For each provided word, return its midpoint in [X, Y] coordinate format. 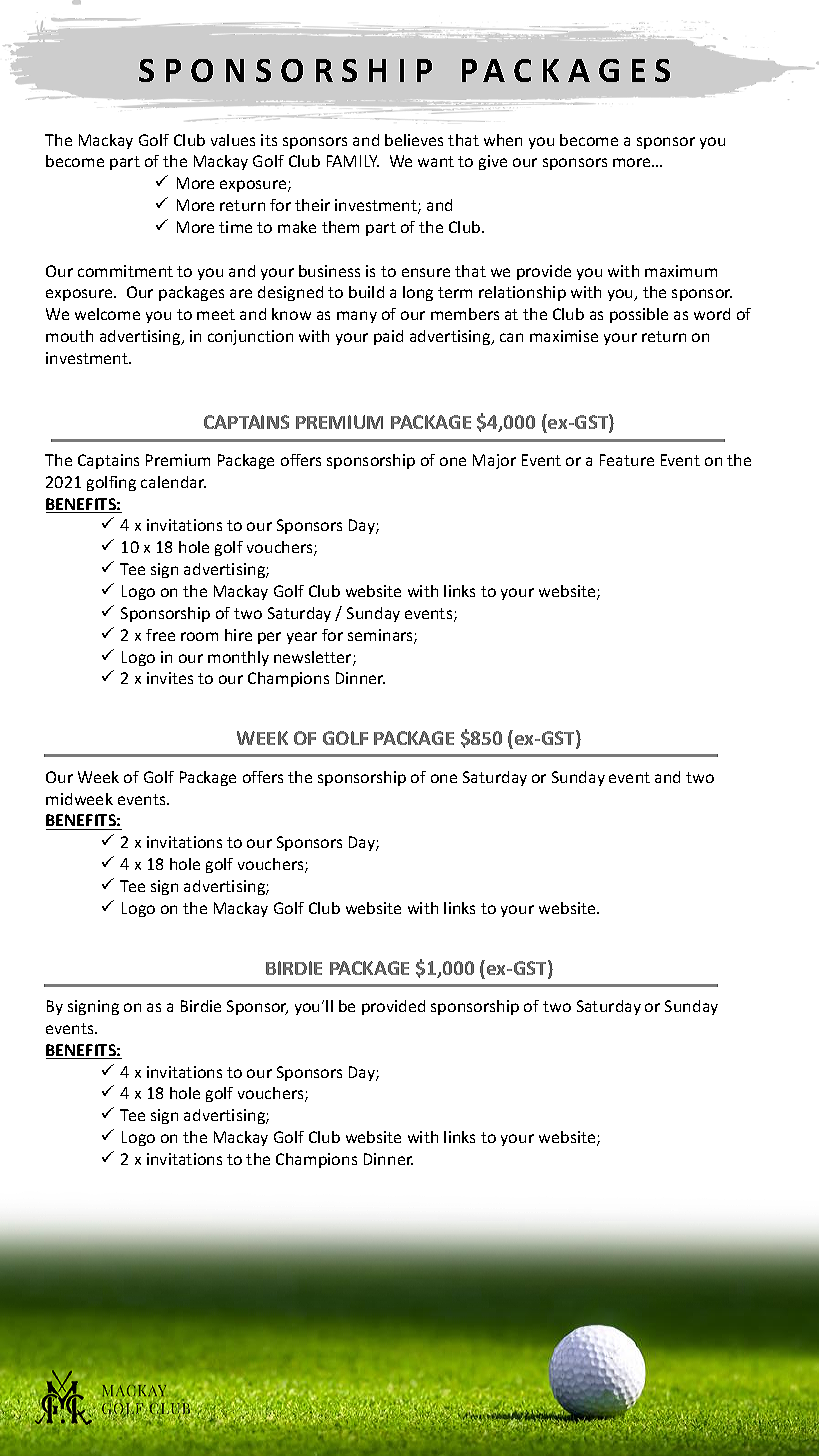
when [503, 140]
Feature [627, 460]
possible [639, 315]
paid [388, 337]
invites [170, 678]
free [160, 635]
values [233, 140]
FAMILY [353, 161]
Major [494, 461]
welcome [107, 314]
